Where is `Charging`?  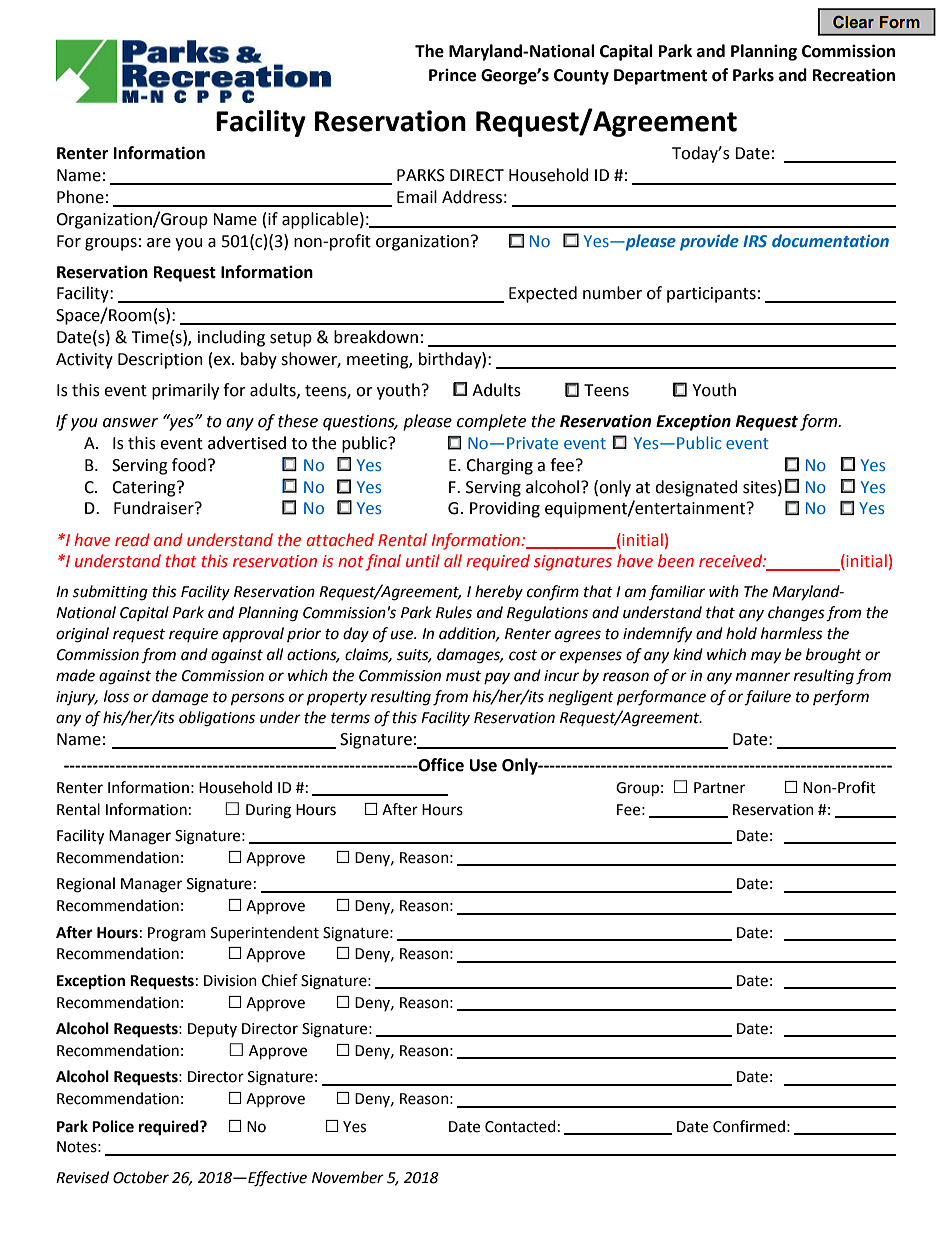
Charging is located at coordinates (499, 466).
